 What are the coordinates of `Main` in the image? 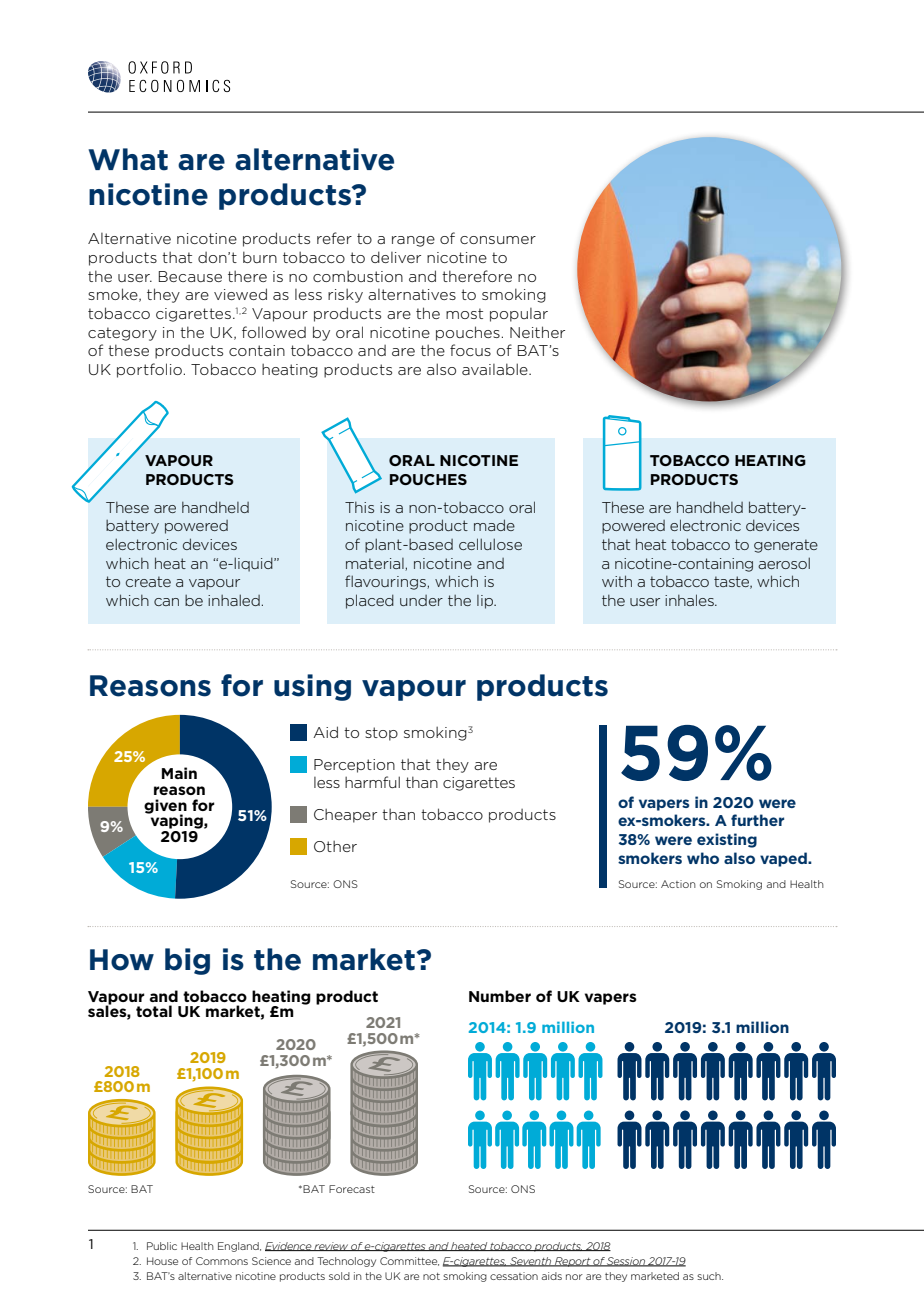 It's located at (179, 773).
